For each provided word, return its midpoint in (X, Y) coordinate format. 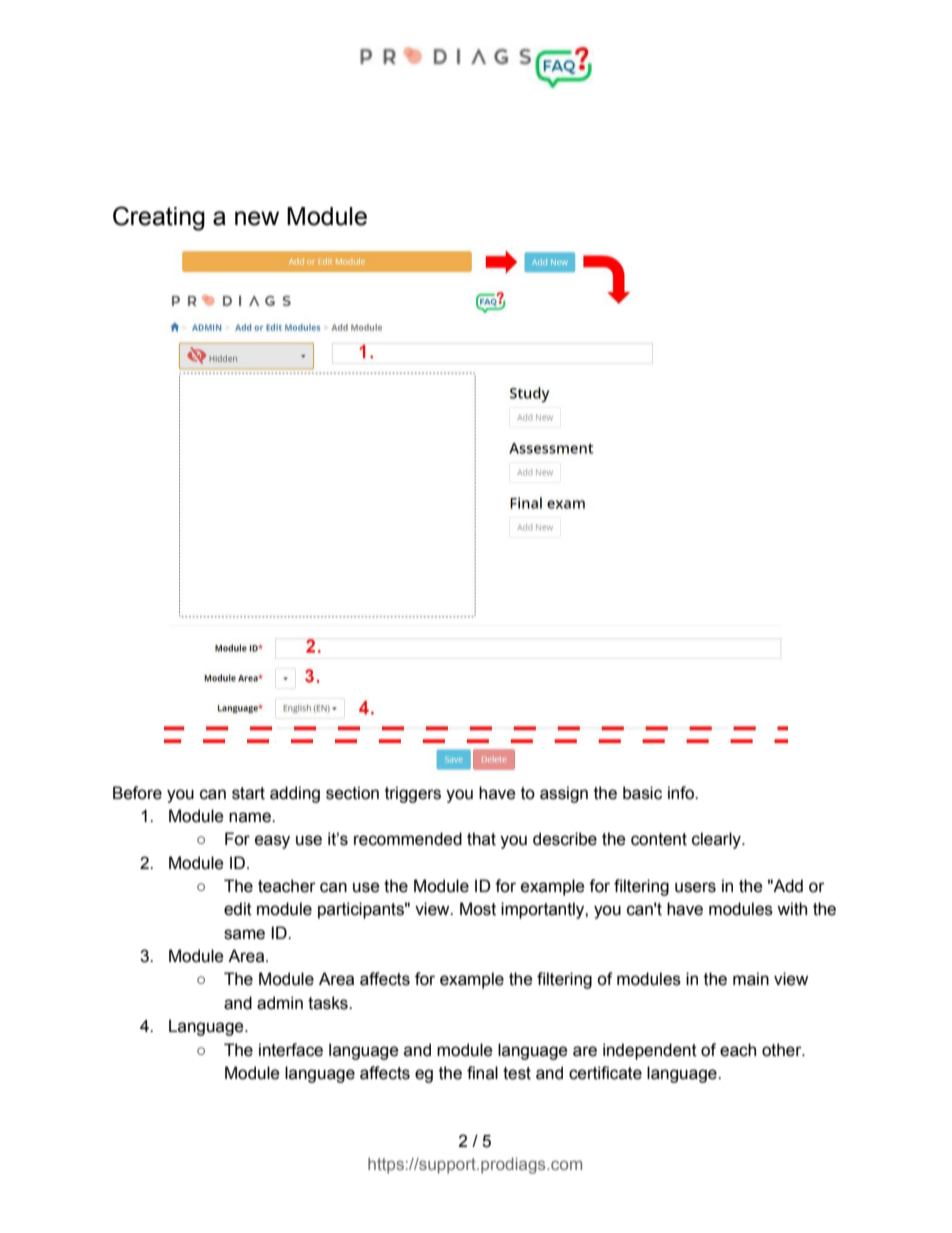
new (257, 218)
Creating (159, 218)
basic (642, 793)
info (682, 793)
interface (291, 1050)
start (248, 793)
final (482, 1073)
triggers (413, 794)
